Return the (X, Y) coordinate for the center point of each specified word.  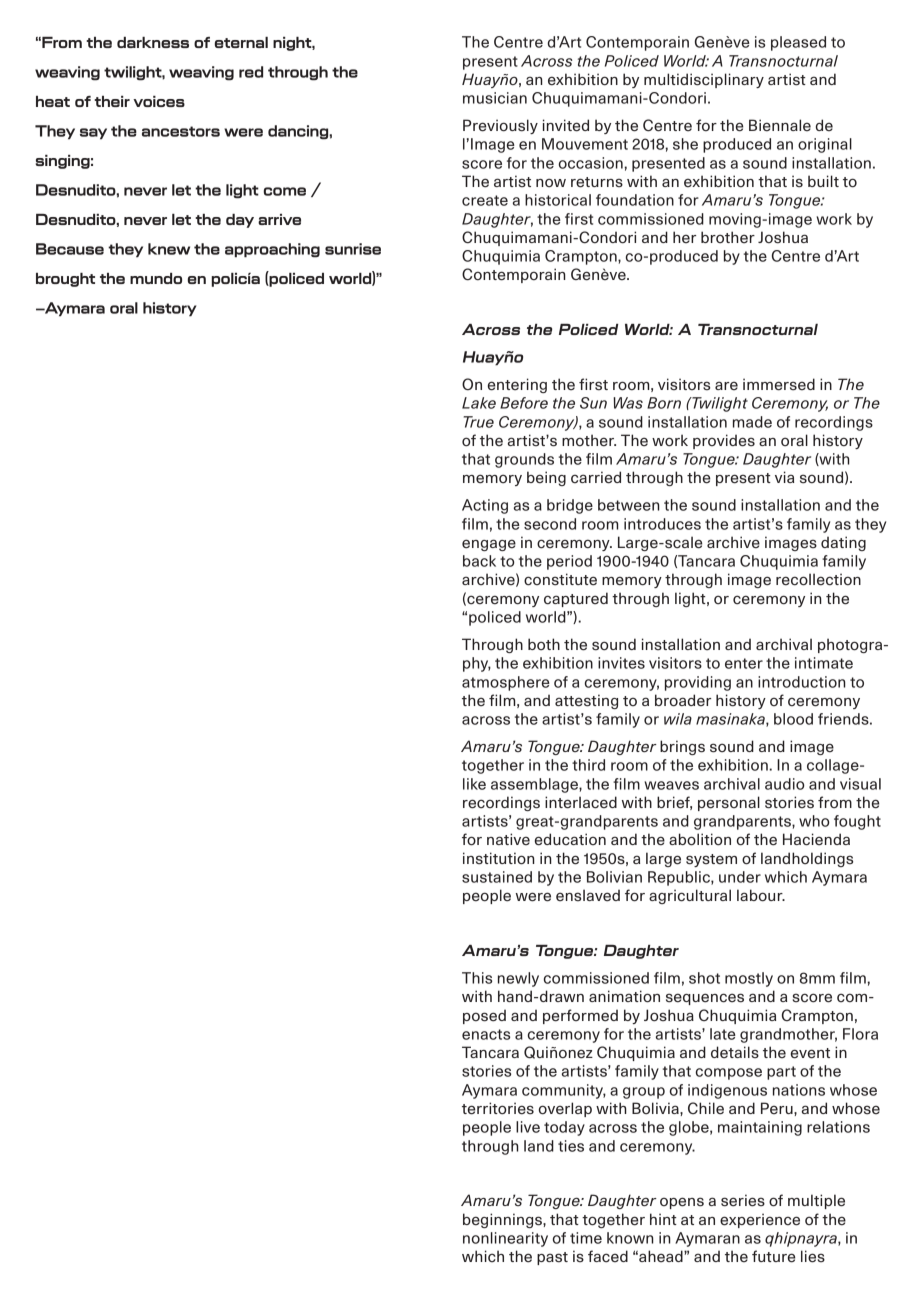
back (479, 561)
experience (760, 1220)
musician (495, 98)
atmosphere (506, 683)
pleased (798, 43)
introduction (802, 682)
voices (159, 101)
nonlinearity (505, 1239)
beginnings (503, 1220)
